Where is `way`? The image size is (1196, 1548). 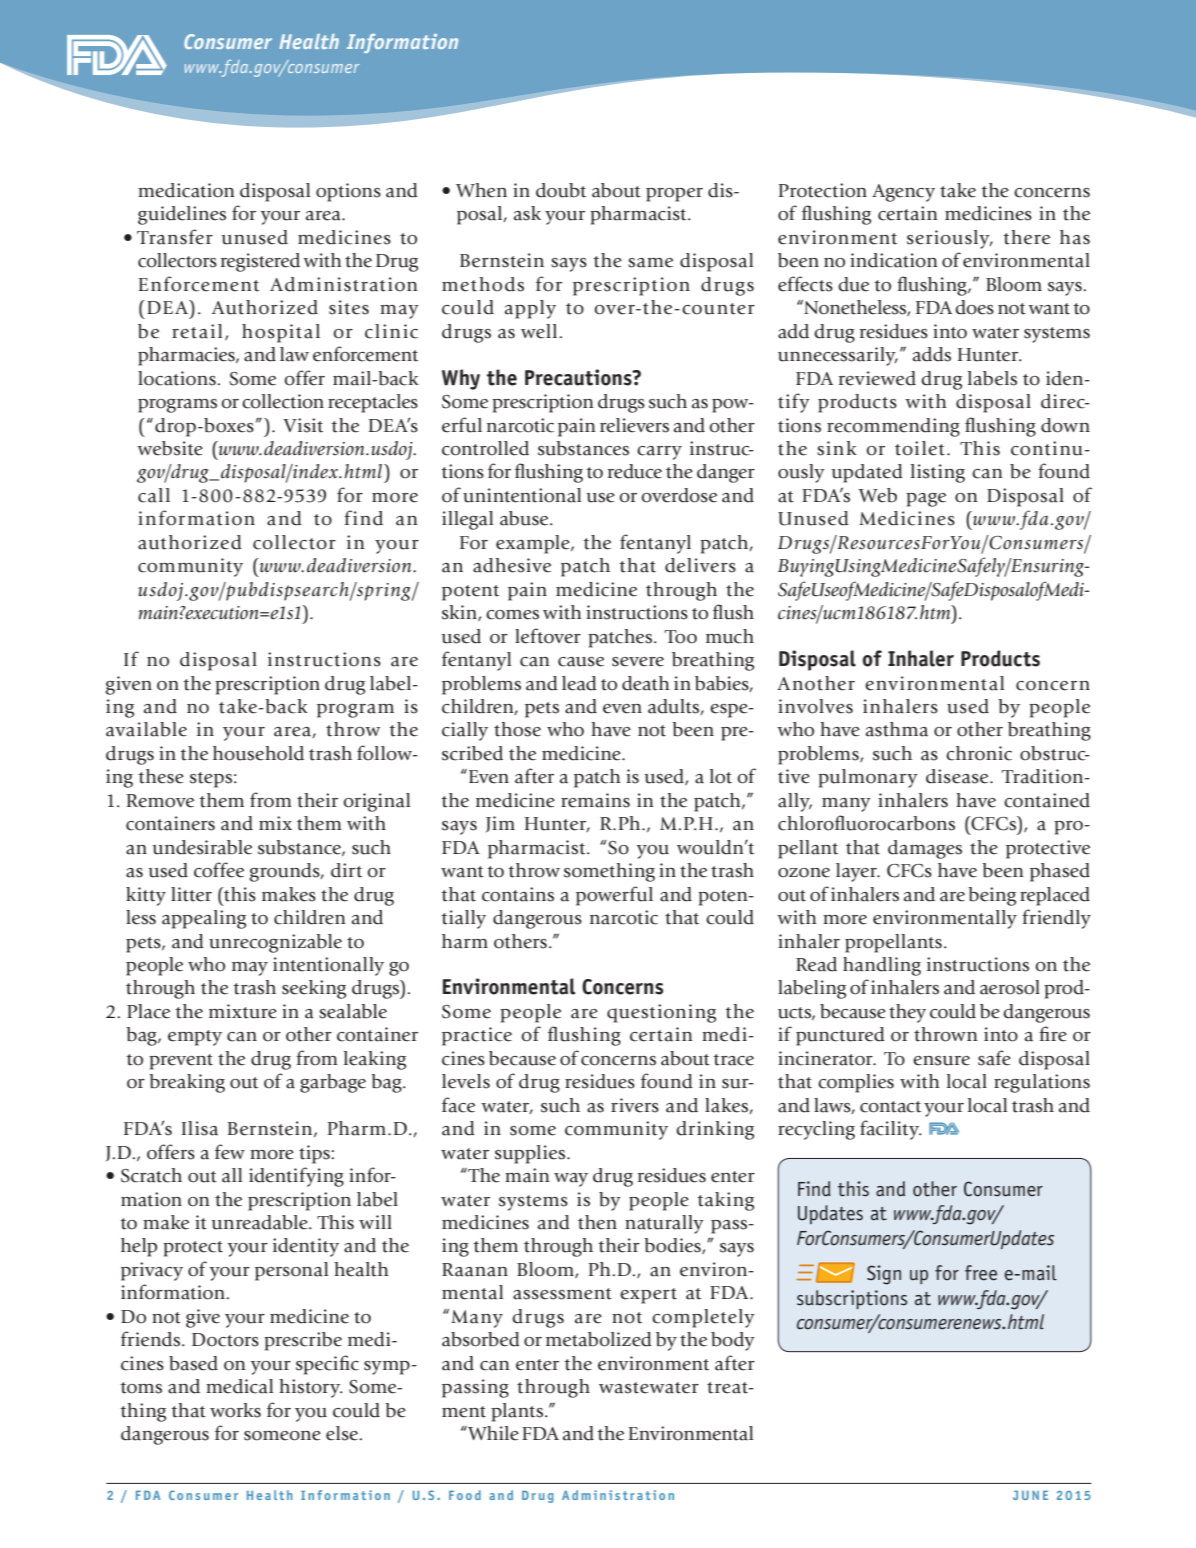
way is located at coordinates (571, 1180).
